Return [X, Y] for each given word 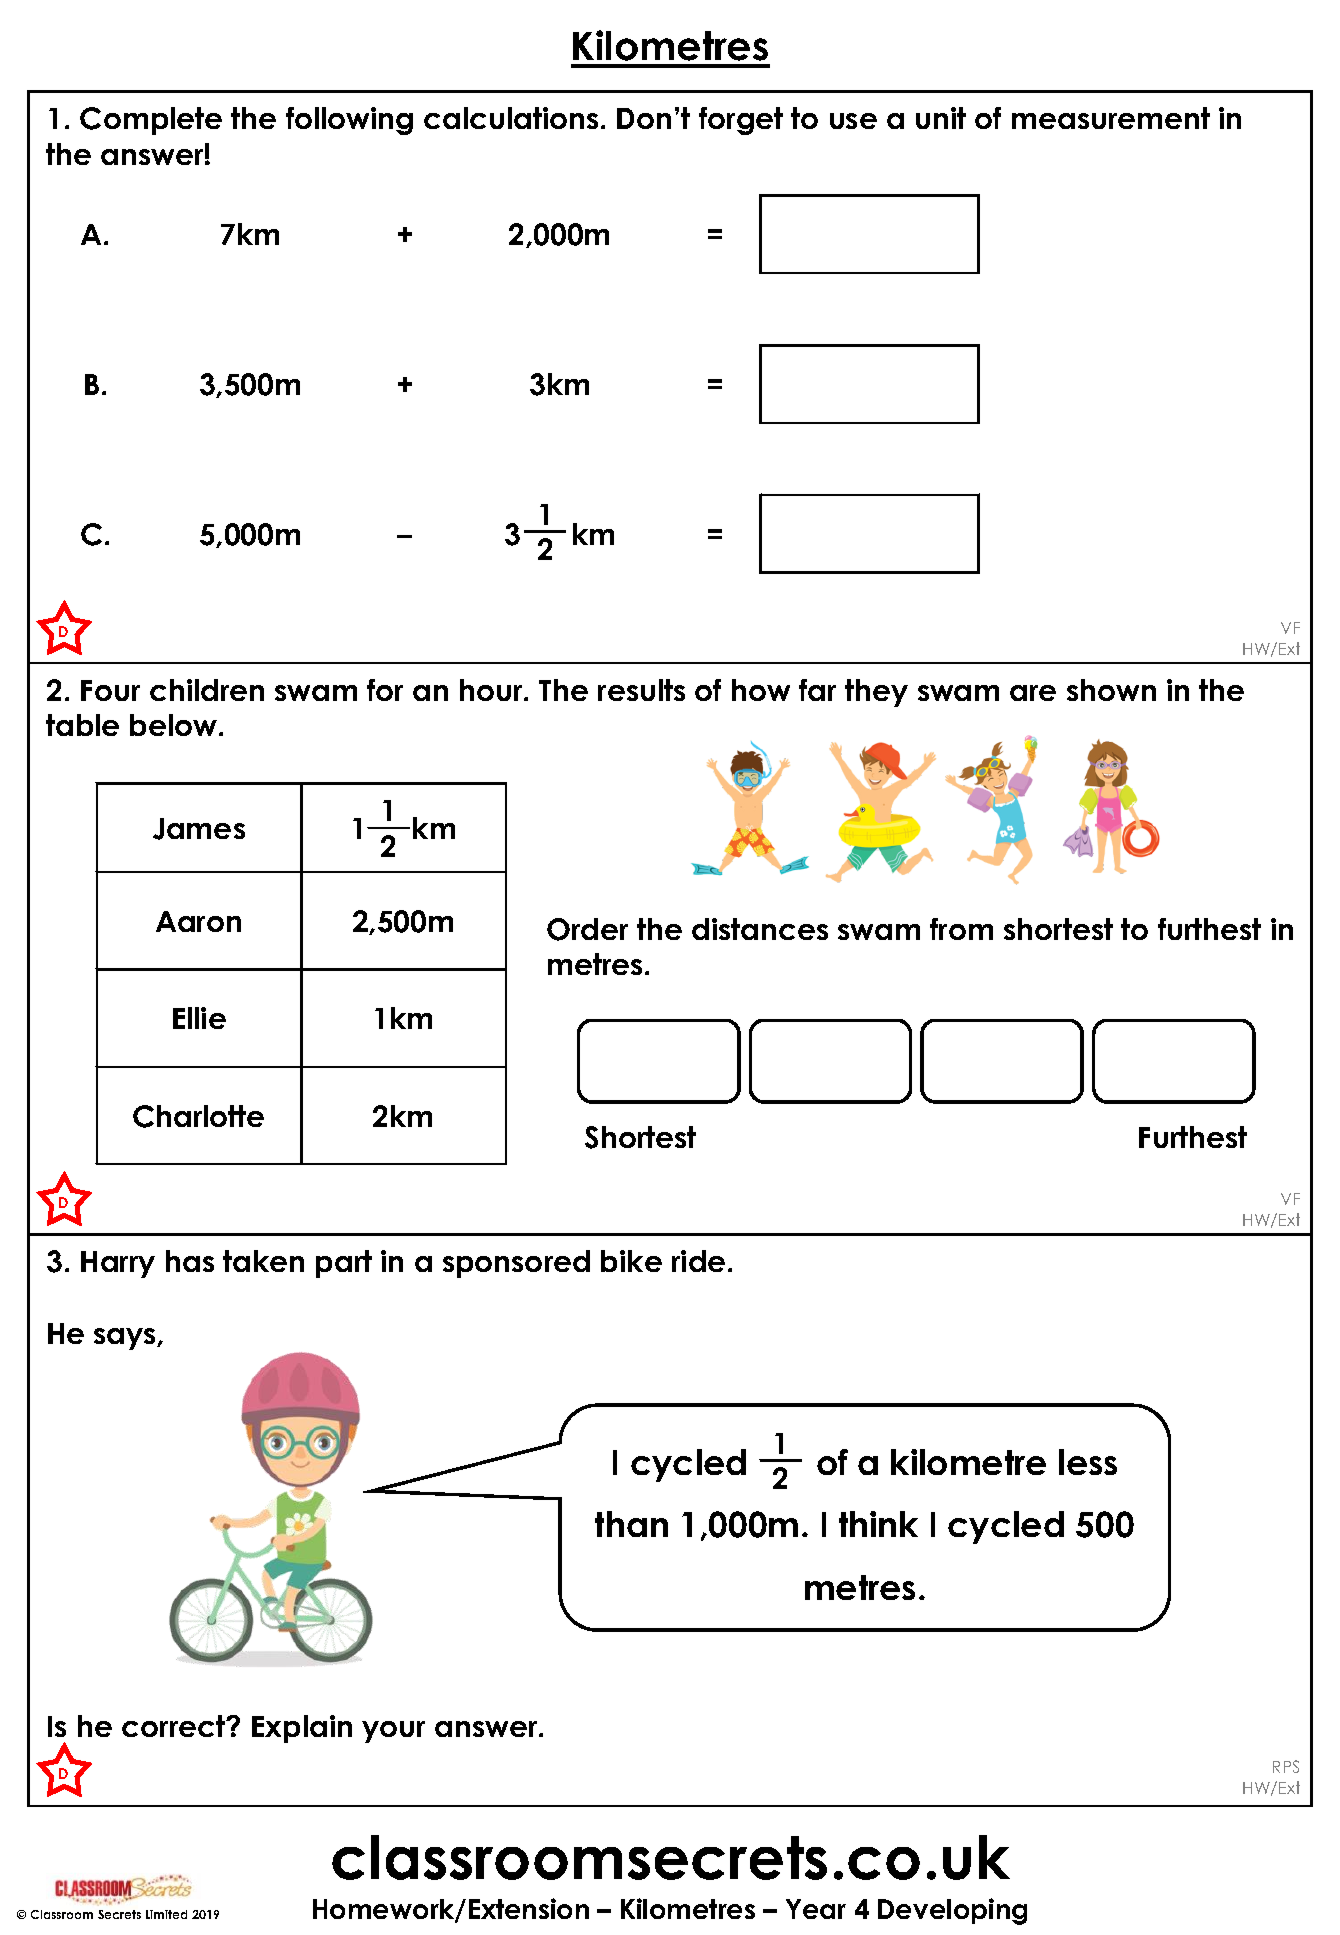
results [641, 690]
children [207, 690]
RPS [1286, 1766]
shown [1111, 690]
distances [760, 929]
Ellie [199, 1018]
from [961, 929]
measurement [1111, 118]
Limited [166, 1914]
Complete [151, 121]
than [631, 1524]
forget [741, 121]
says [126, 1339]
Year [816, 1909]
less [1088, 1462]
